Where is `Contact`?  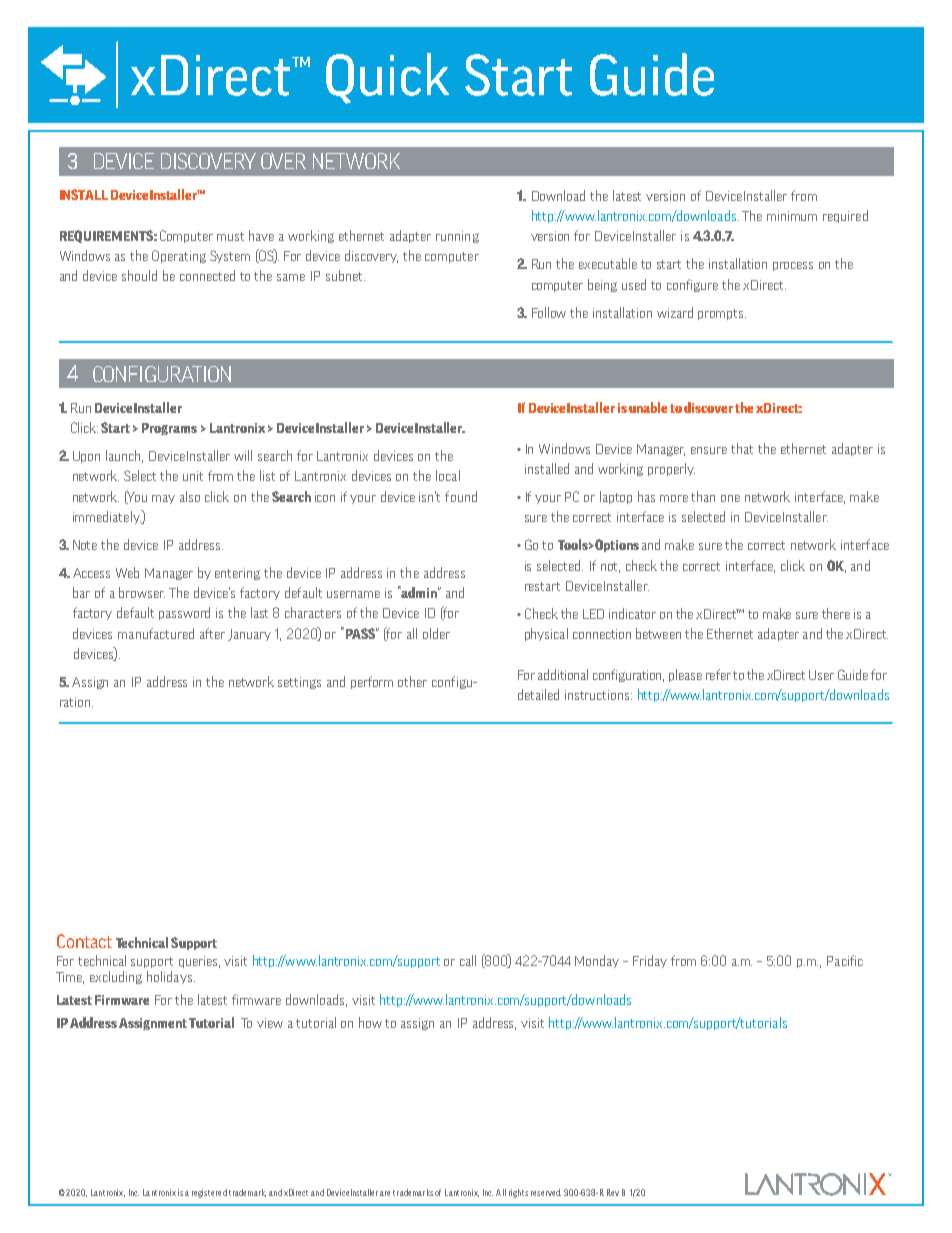 Contact is located at coordinates (84, 941).
